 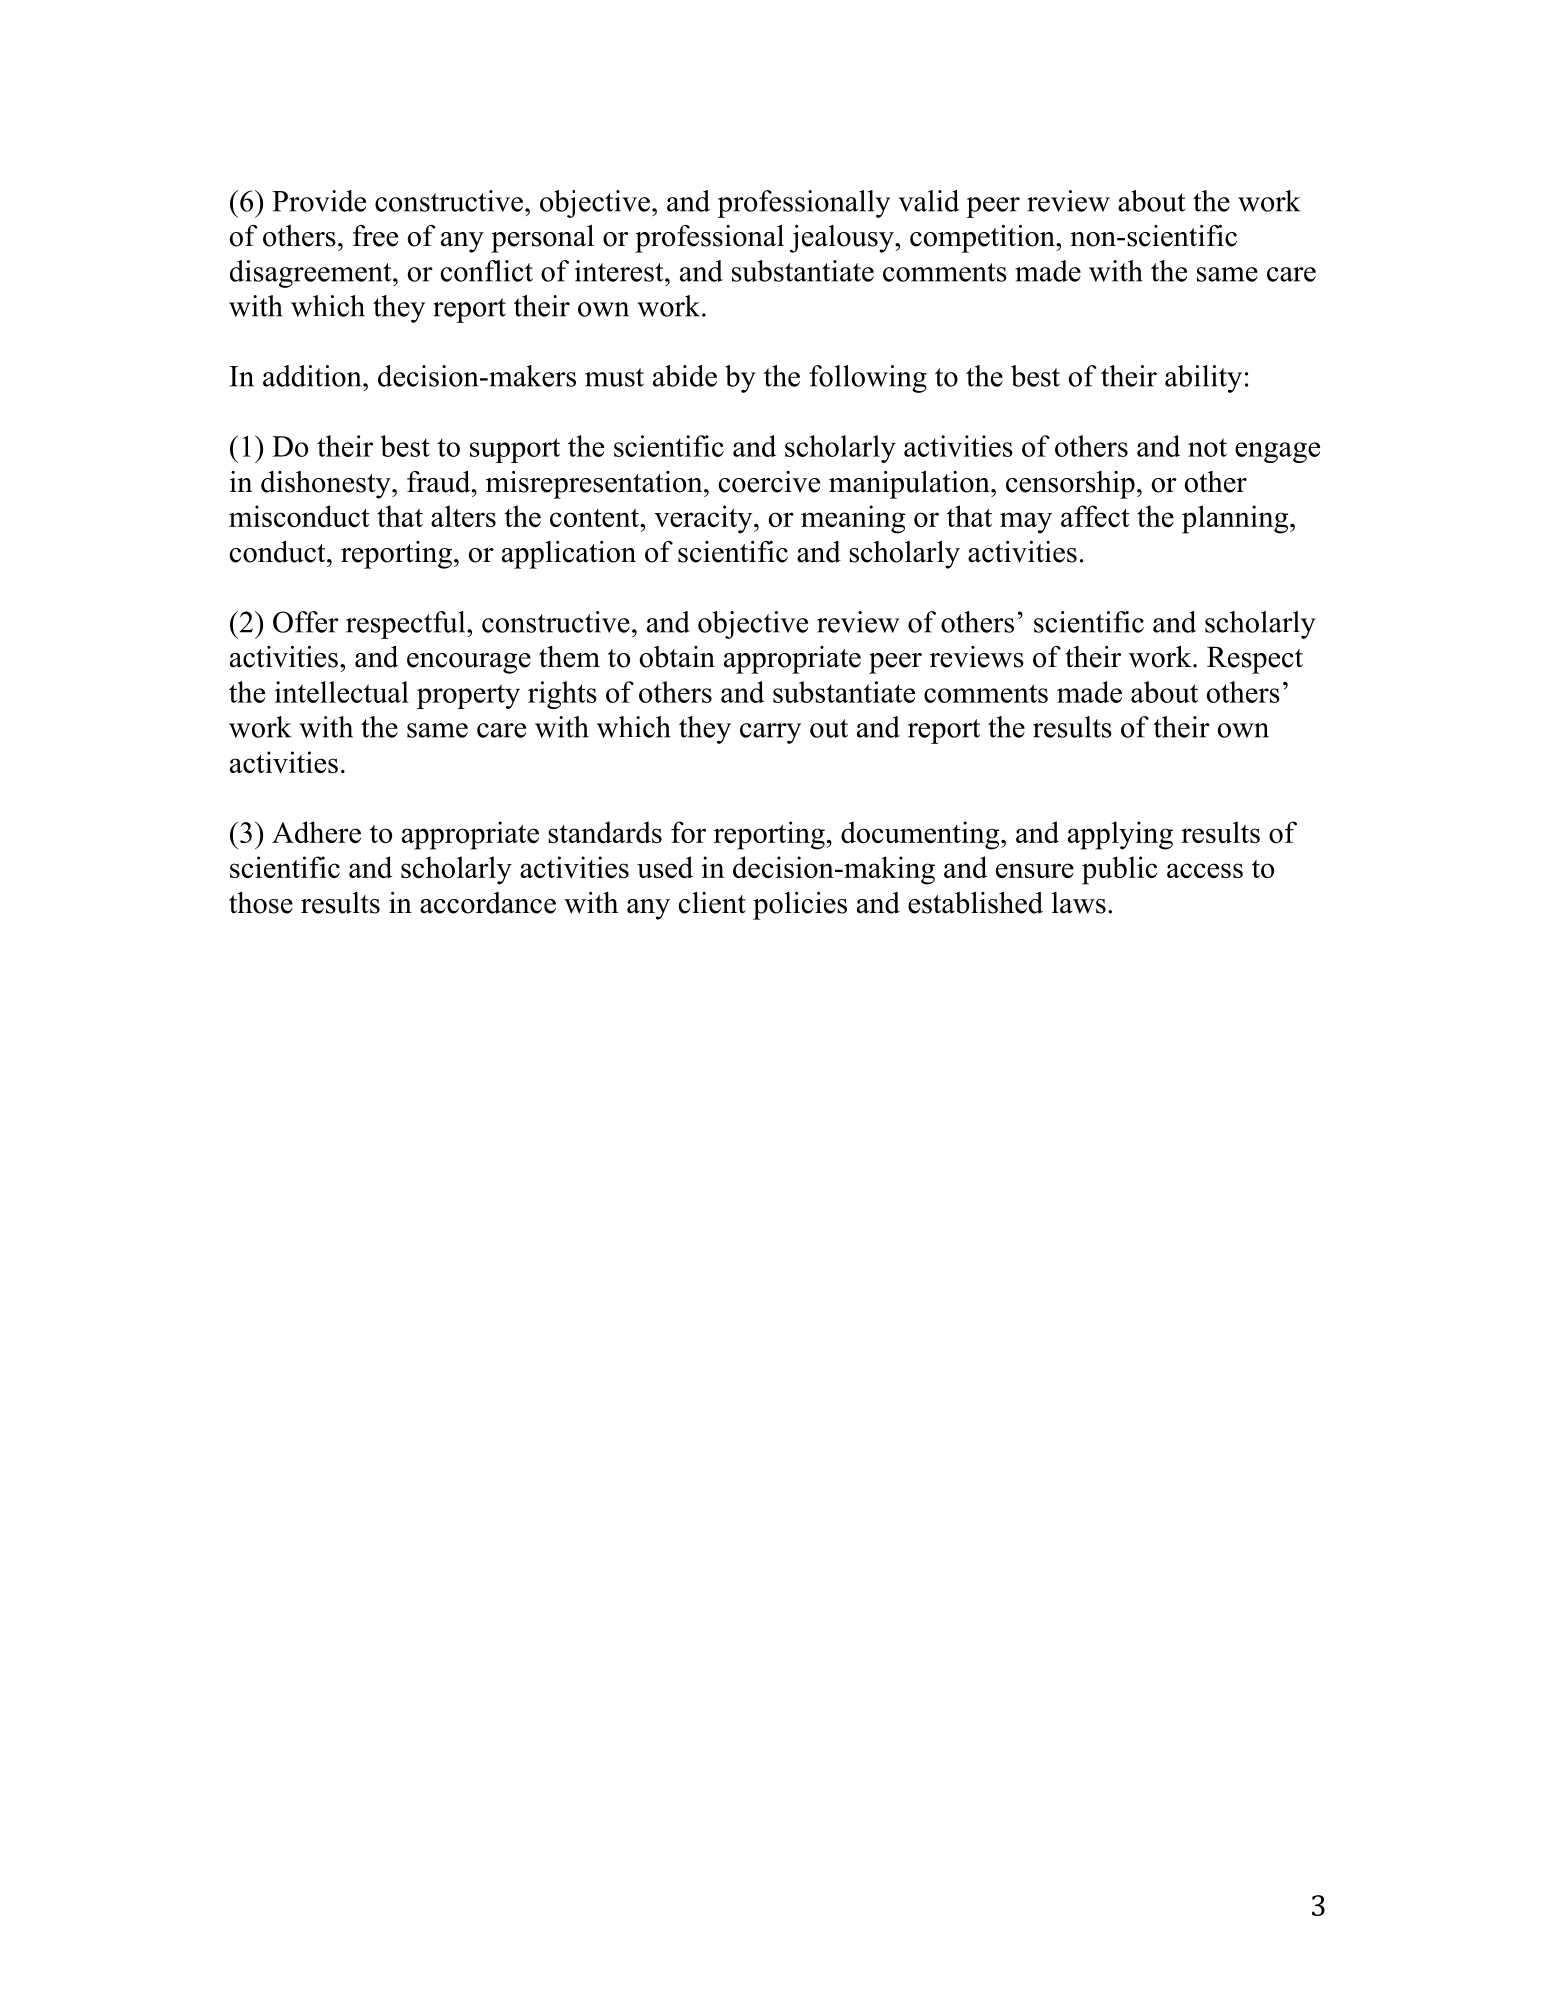 What do you see at coordinates (983, 239) in the page?
I see `competition` at bounding box center [983, 239].
